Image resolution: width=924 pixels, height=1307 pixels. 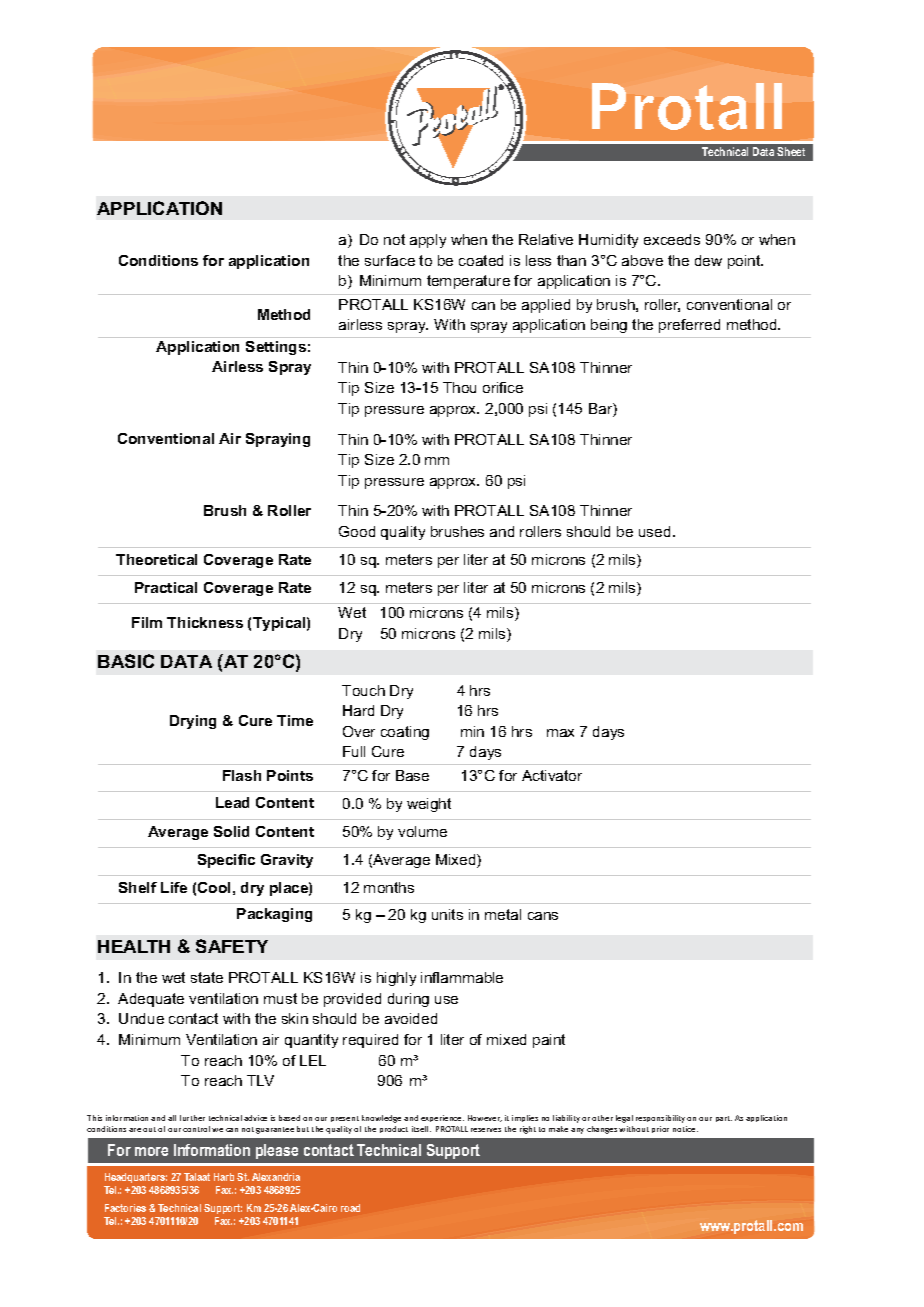 What do you see at coordinates (405, 733) in the page?
I see `coating` at bounding box center [405, 733].
